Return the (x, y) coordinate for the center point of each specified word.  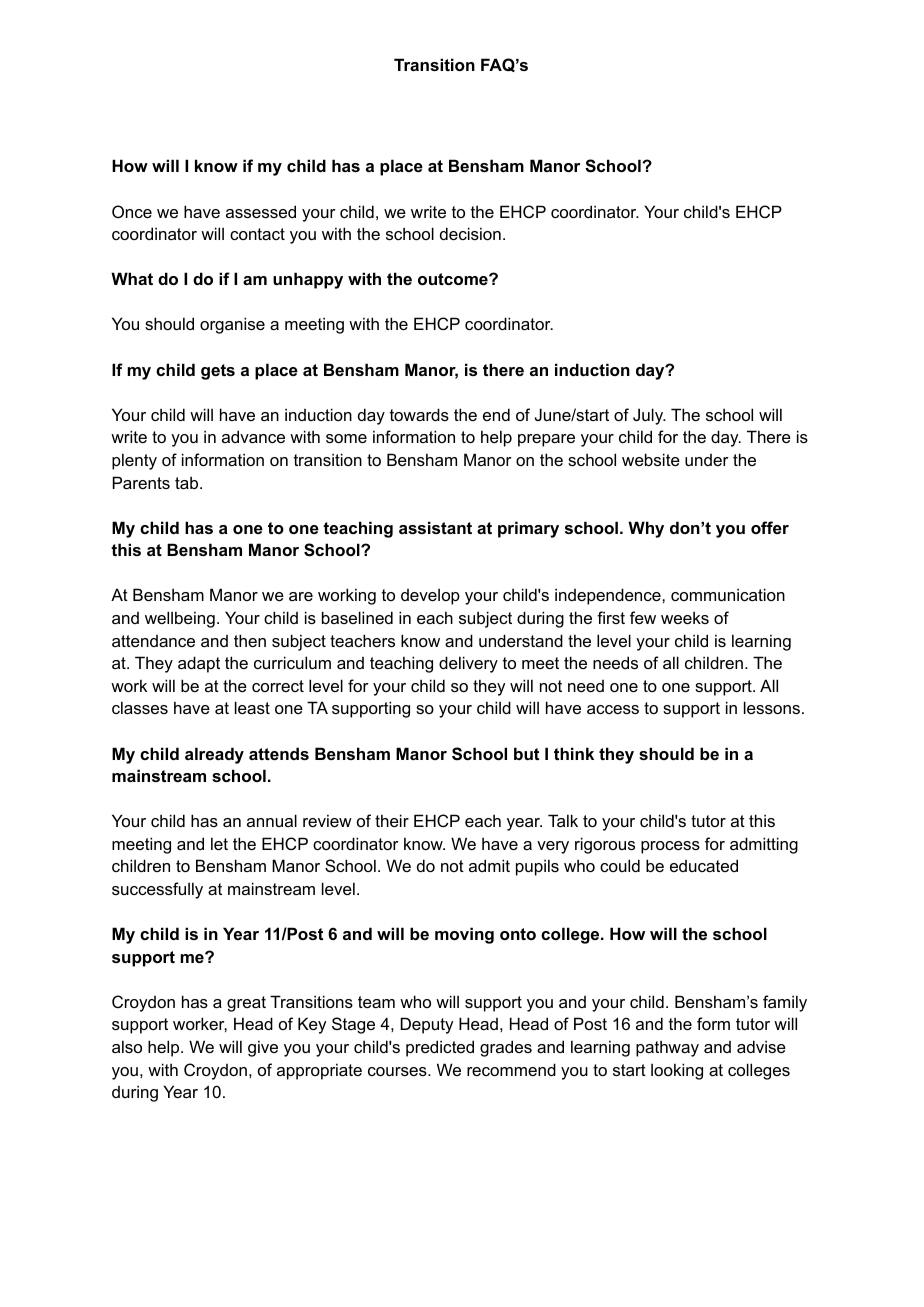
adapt (199, 664)
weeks (685, 617)
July (649, 416)
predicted (440, 1048)
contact (257, 234)
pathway (667, 1048)
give (263, 1048)
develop (430, 597)
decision (470, 233)
